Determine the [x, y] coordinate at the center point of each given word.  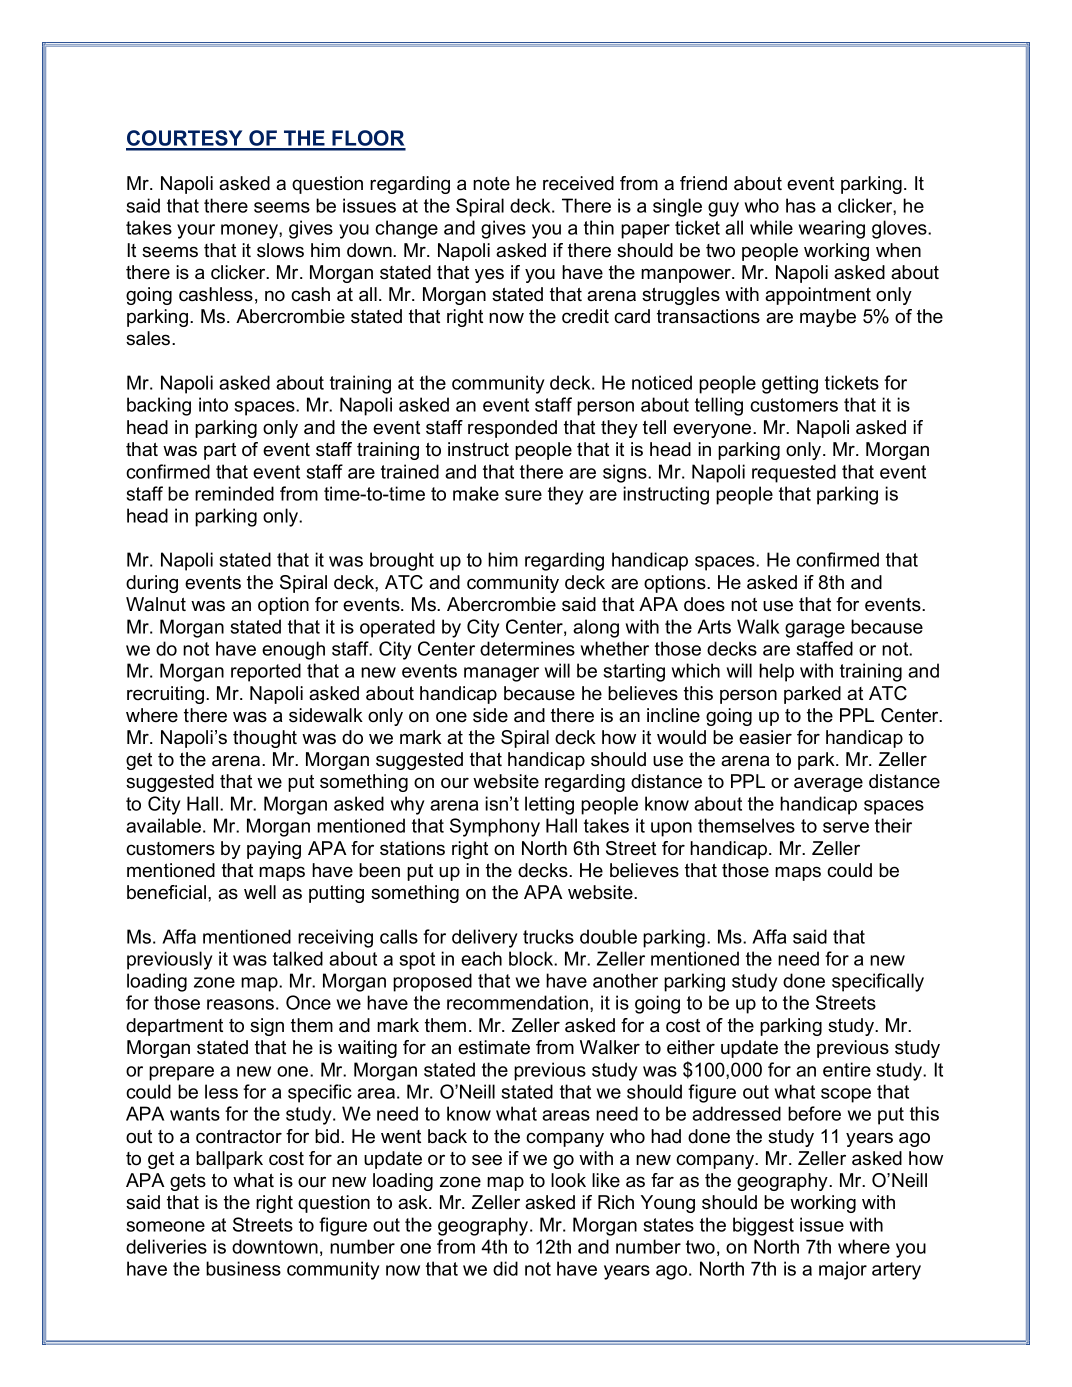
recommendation [519, 1002]
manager [501, 674]
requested [794, 473]
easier [765, 737]
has [801, 205]
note [491, 184]
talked [298, 958]
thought [265, 739]
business [243, 1268]
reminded [234, 493]
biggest [763, 1226]
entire [847, 1069]
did [505, 1268]
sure [523, 495]
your [196, 231]
